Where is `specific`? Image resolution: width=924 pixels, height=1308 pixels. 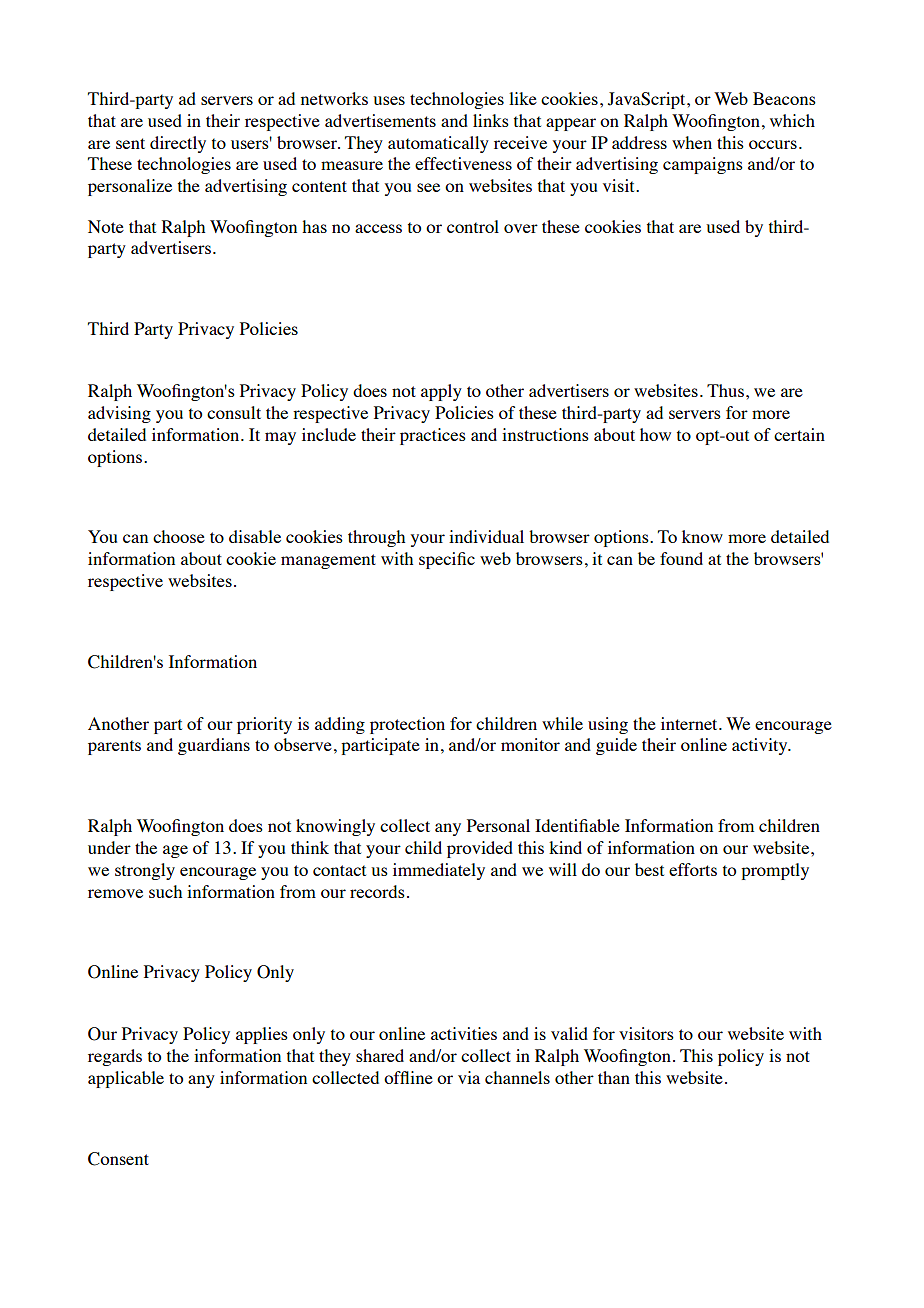 specific is located at coordinates (447, 560).
